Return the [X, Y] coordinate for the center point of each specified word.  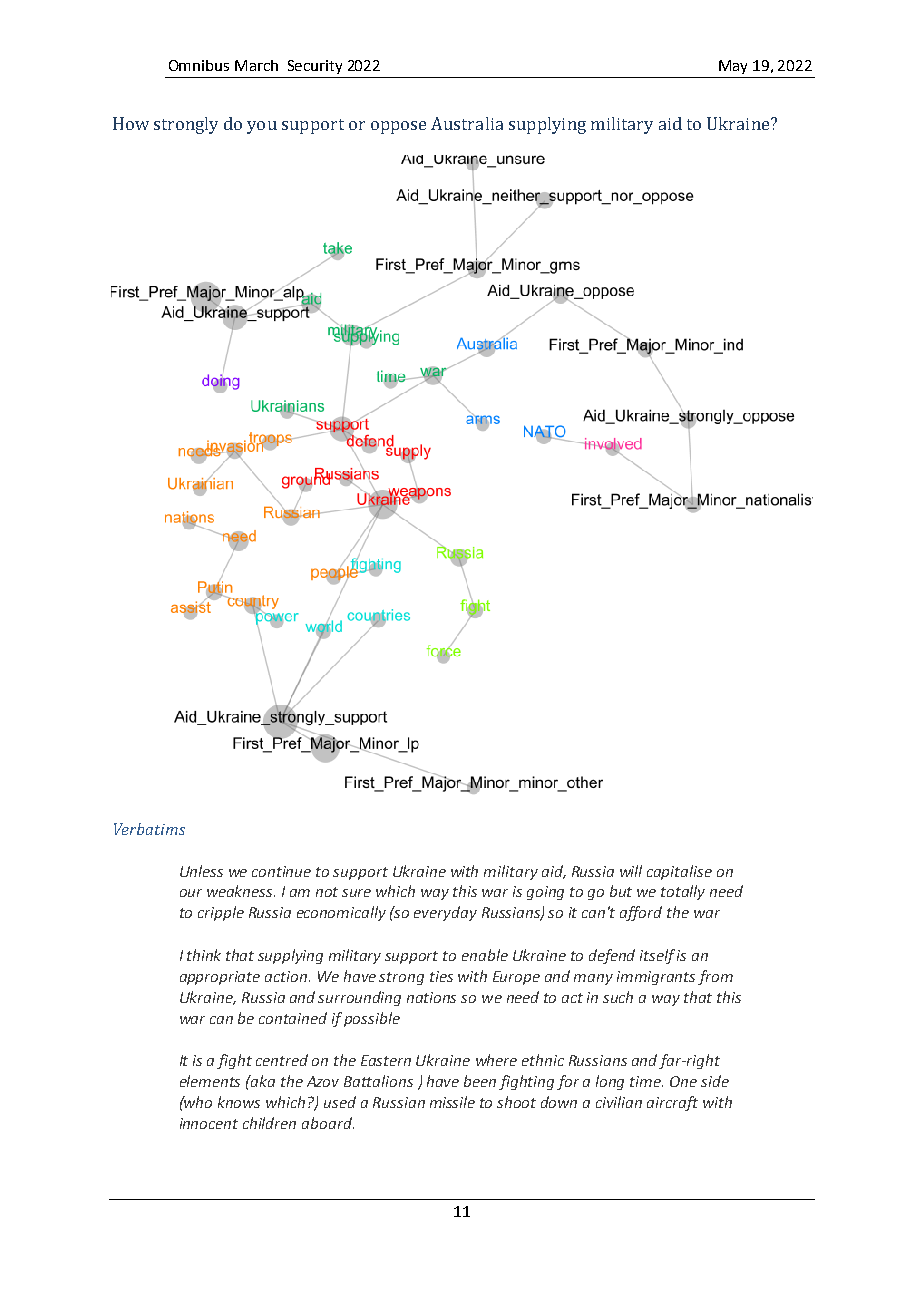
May [733, 67]
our [191, 893]
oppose [398, 127]
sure [356, 893]
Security [315, 67]
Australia [467, 123]
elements [210, 1081]
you [262, 127]
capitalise [679, 872]
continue [281, 871]
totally [683, 892]
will [631, 871]
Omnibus [199, 65]
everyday [445, 913]
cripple [221, 913]
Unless [201, 871]
